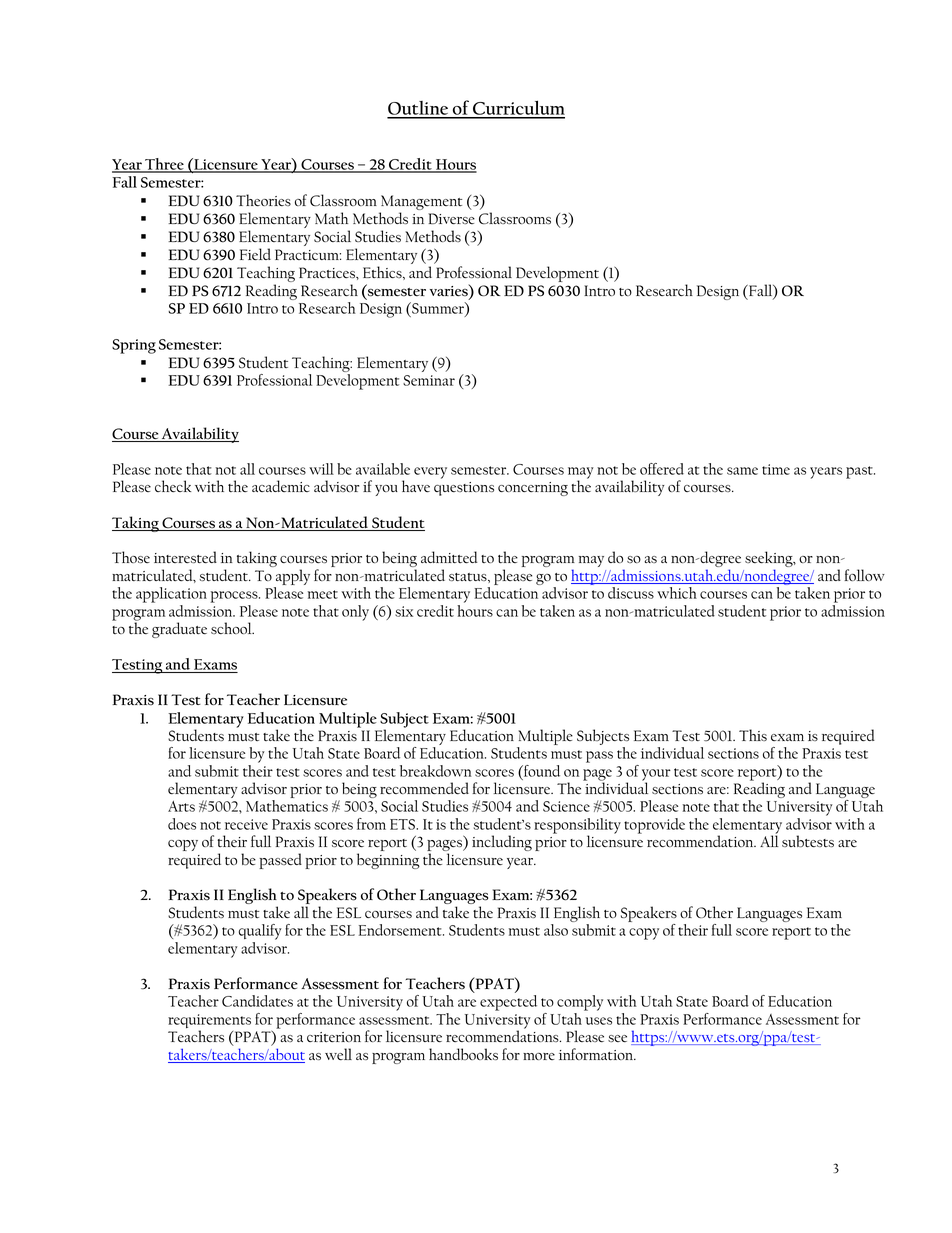 Image resolution: width=952 pixels, height=1233 pixels. Describe the element at coordinates (599, 1021) in the screenshot. I see `uses` at that location.
